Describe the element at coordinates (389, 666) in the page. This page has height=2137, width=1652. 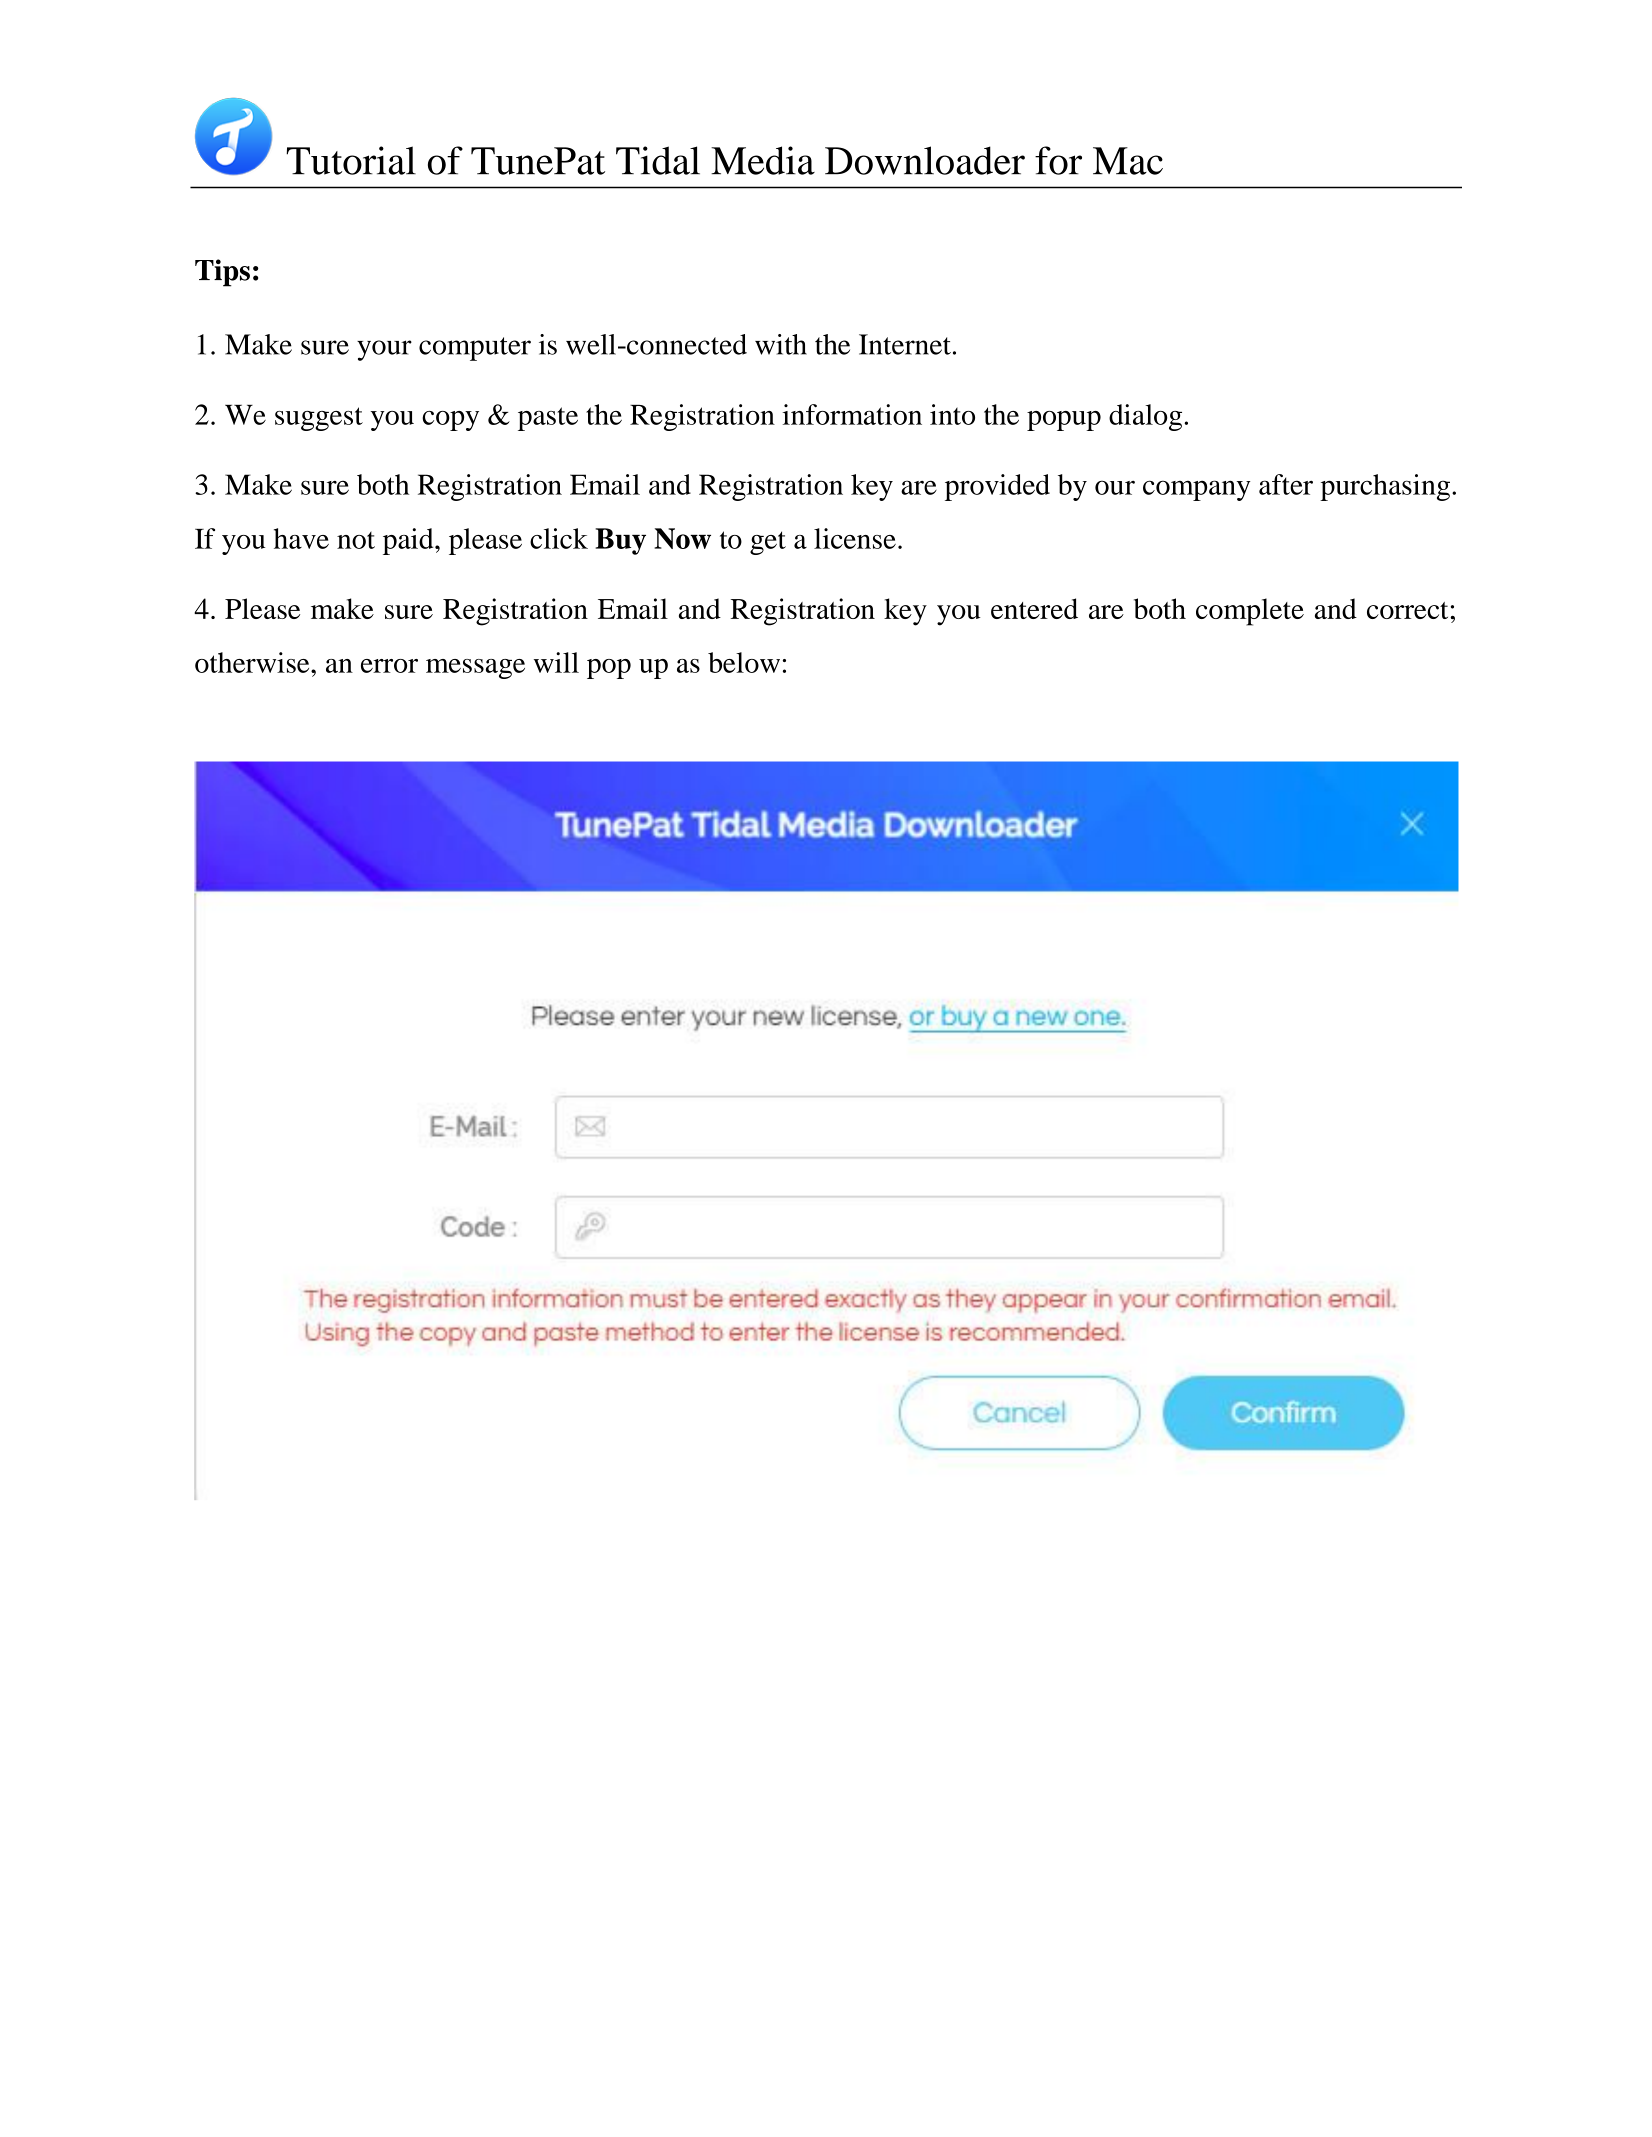
I see `error` at that location.
